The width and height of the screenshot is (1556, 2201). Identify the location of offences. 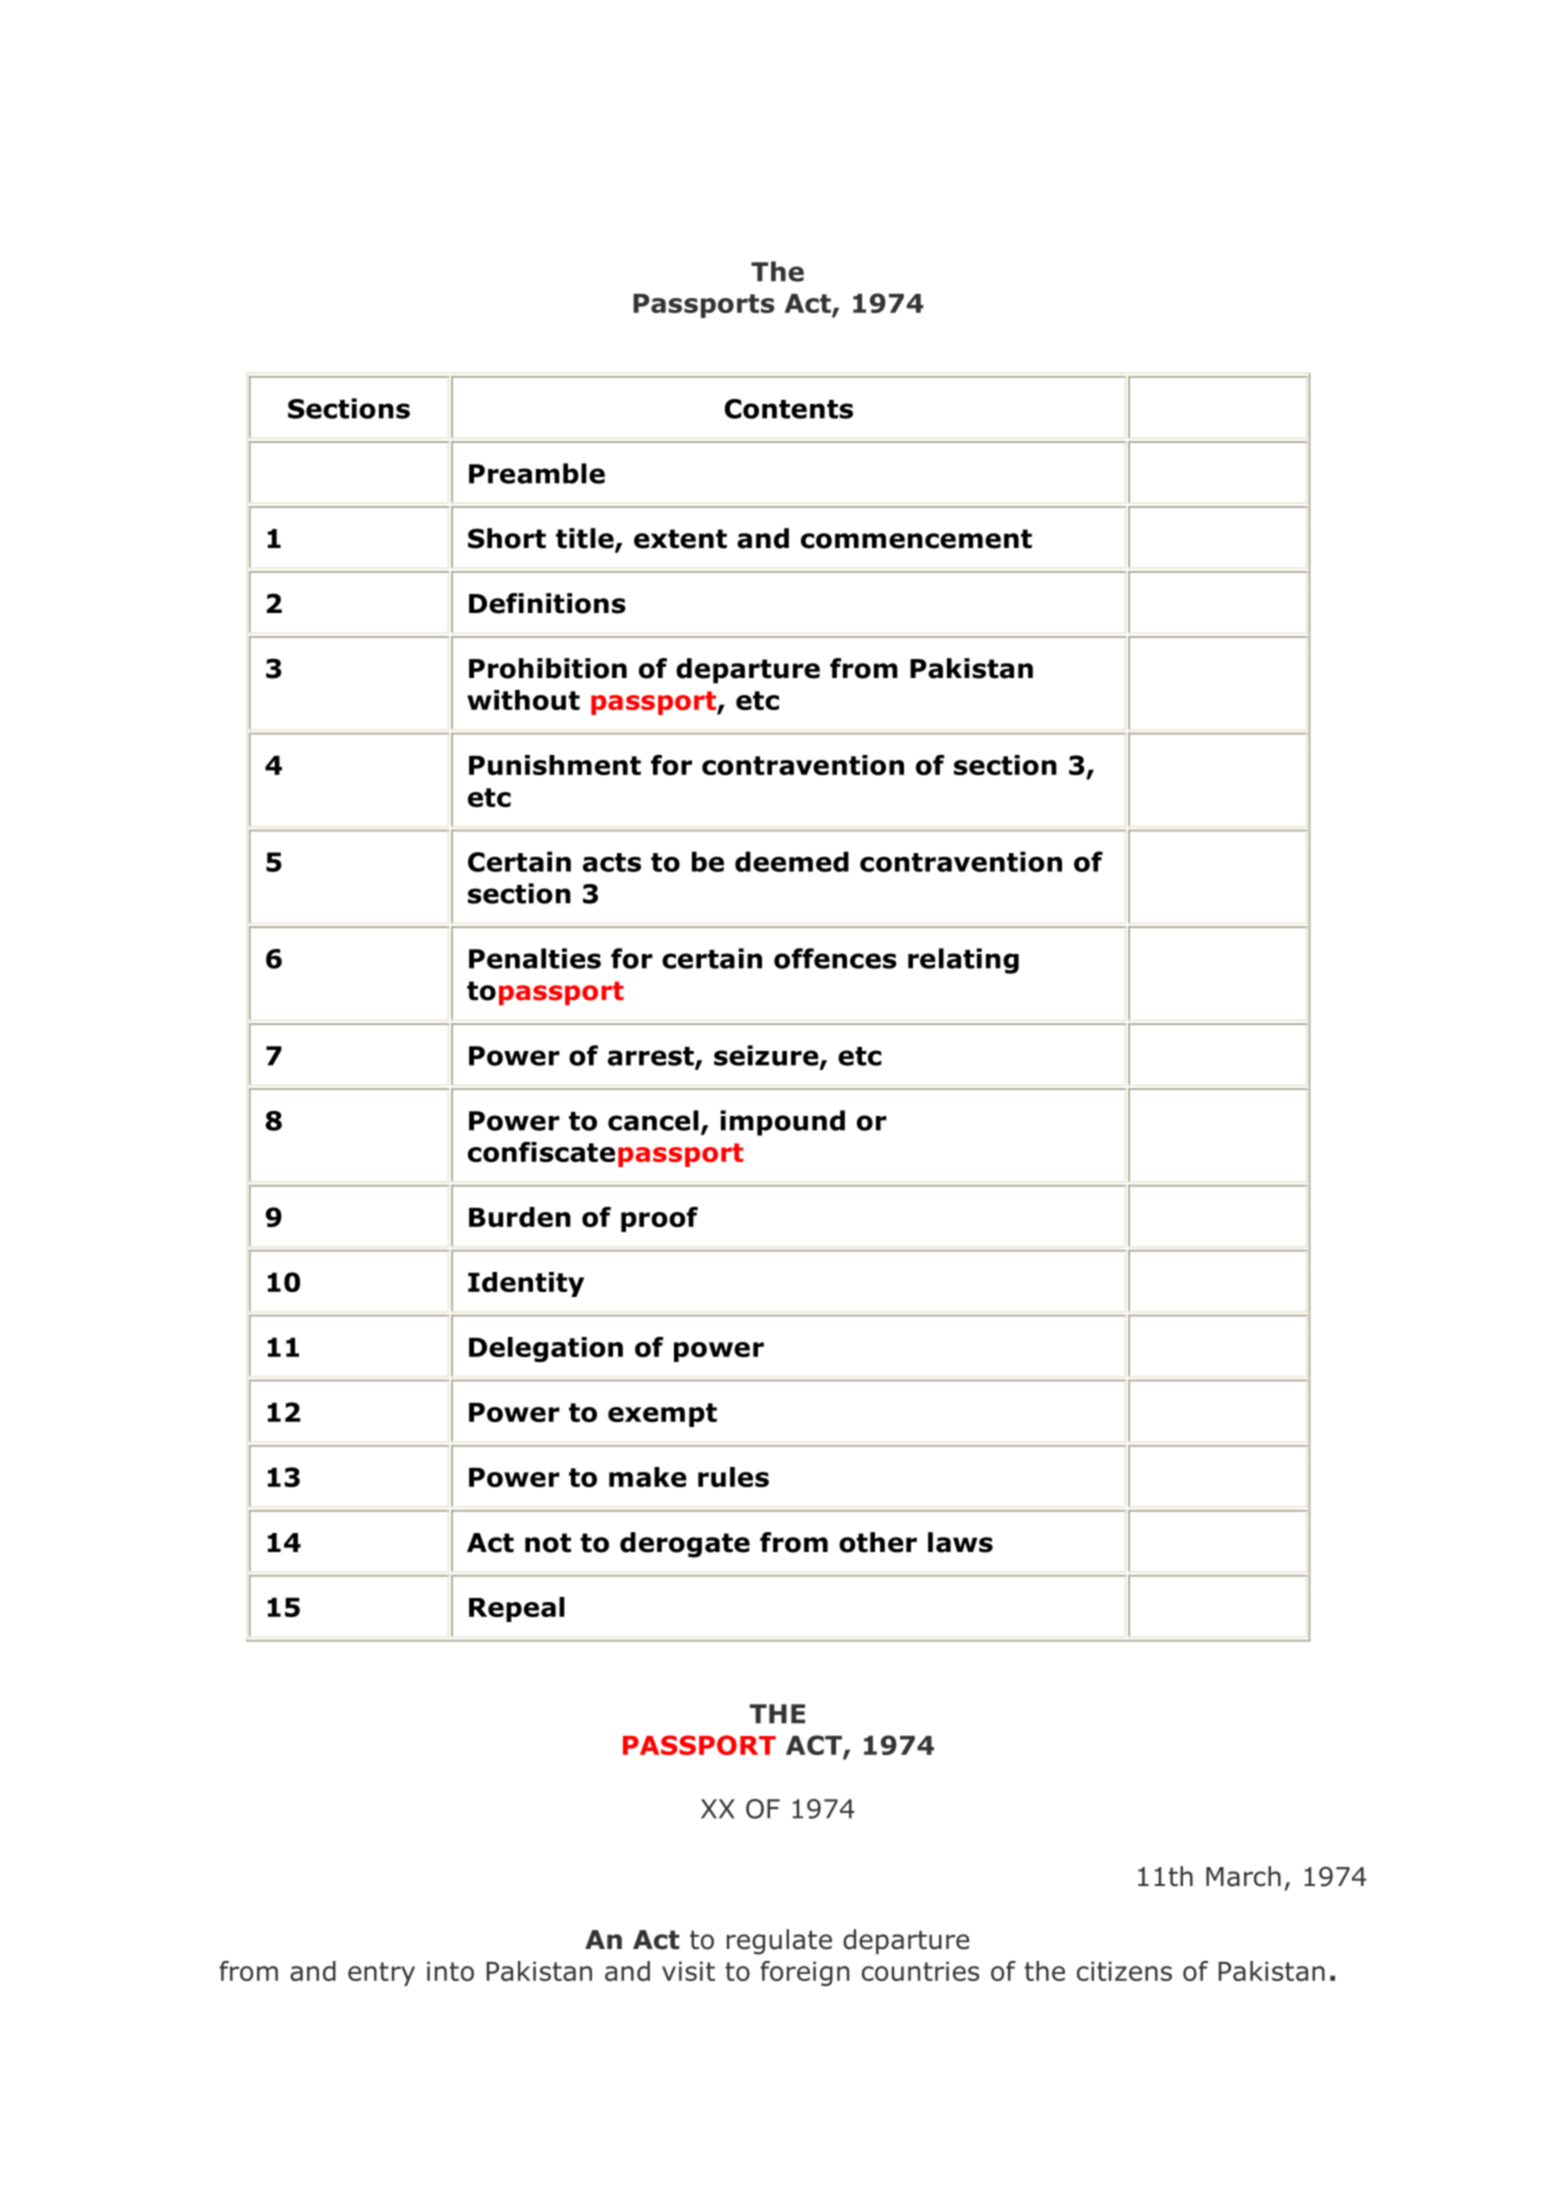
(835, 958).
